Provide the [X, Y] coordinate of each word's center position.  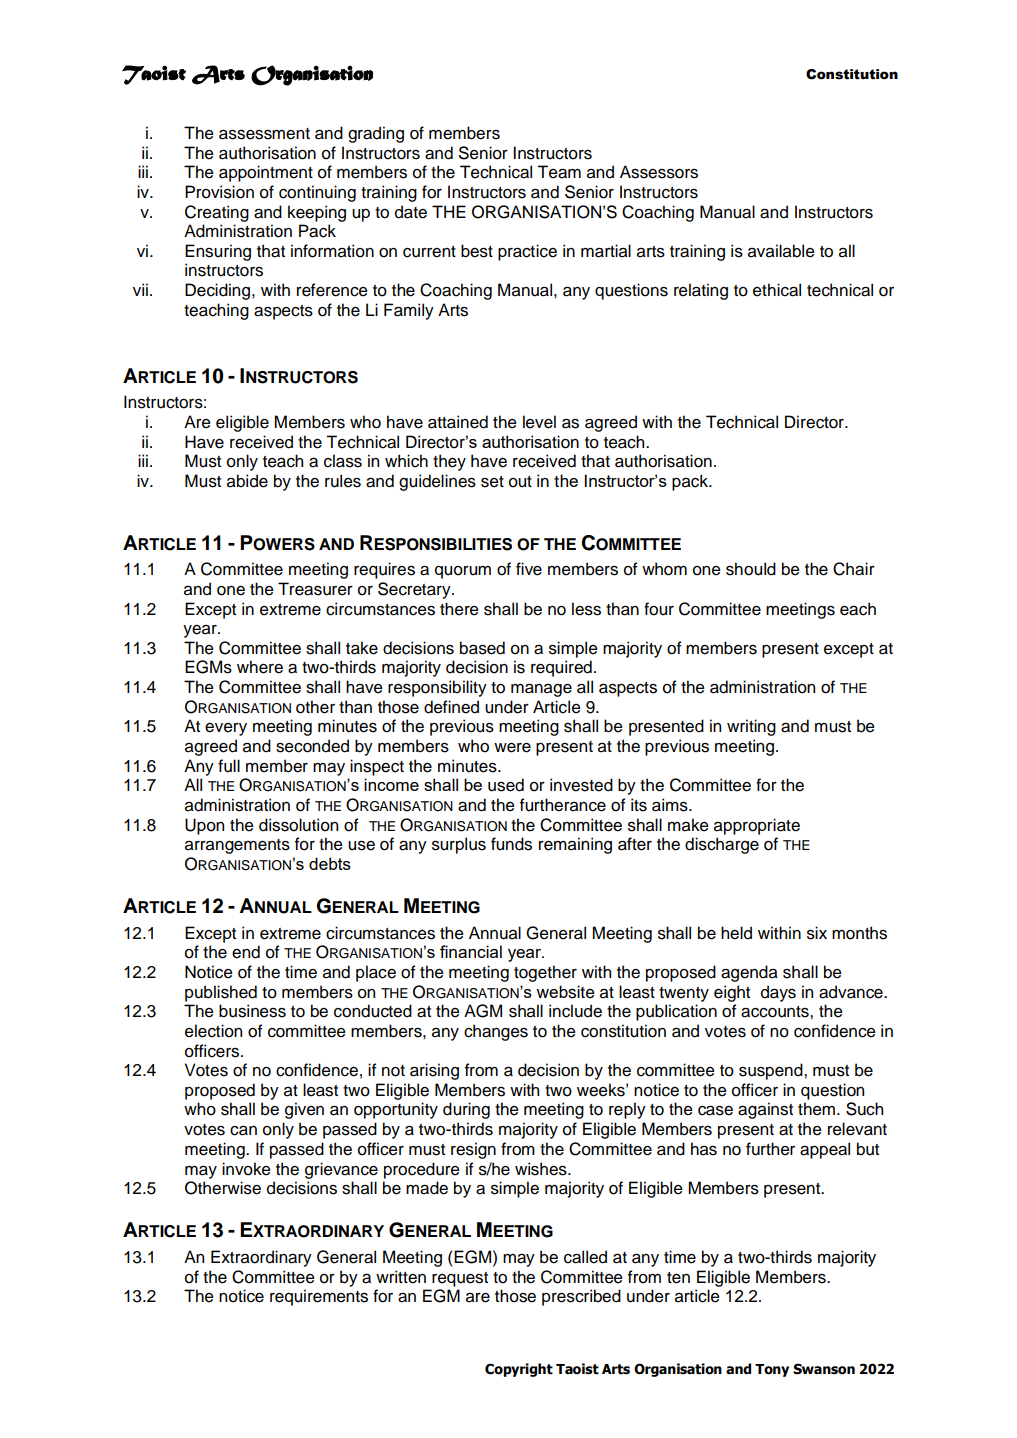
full [229, 766]
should [751, 569]
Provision [219, 192]
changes [496, 1032]
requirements [319, 1297]
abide [247, 481]
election [213, 1031]
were [512, 748]
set [492, 482]
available [781, 251]
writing [751, 727]
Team [559, 172]
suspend [772, 1071]
